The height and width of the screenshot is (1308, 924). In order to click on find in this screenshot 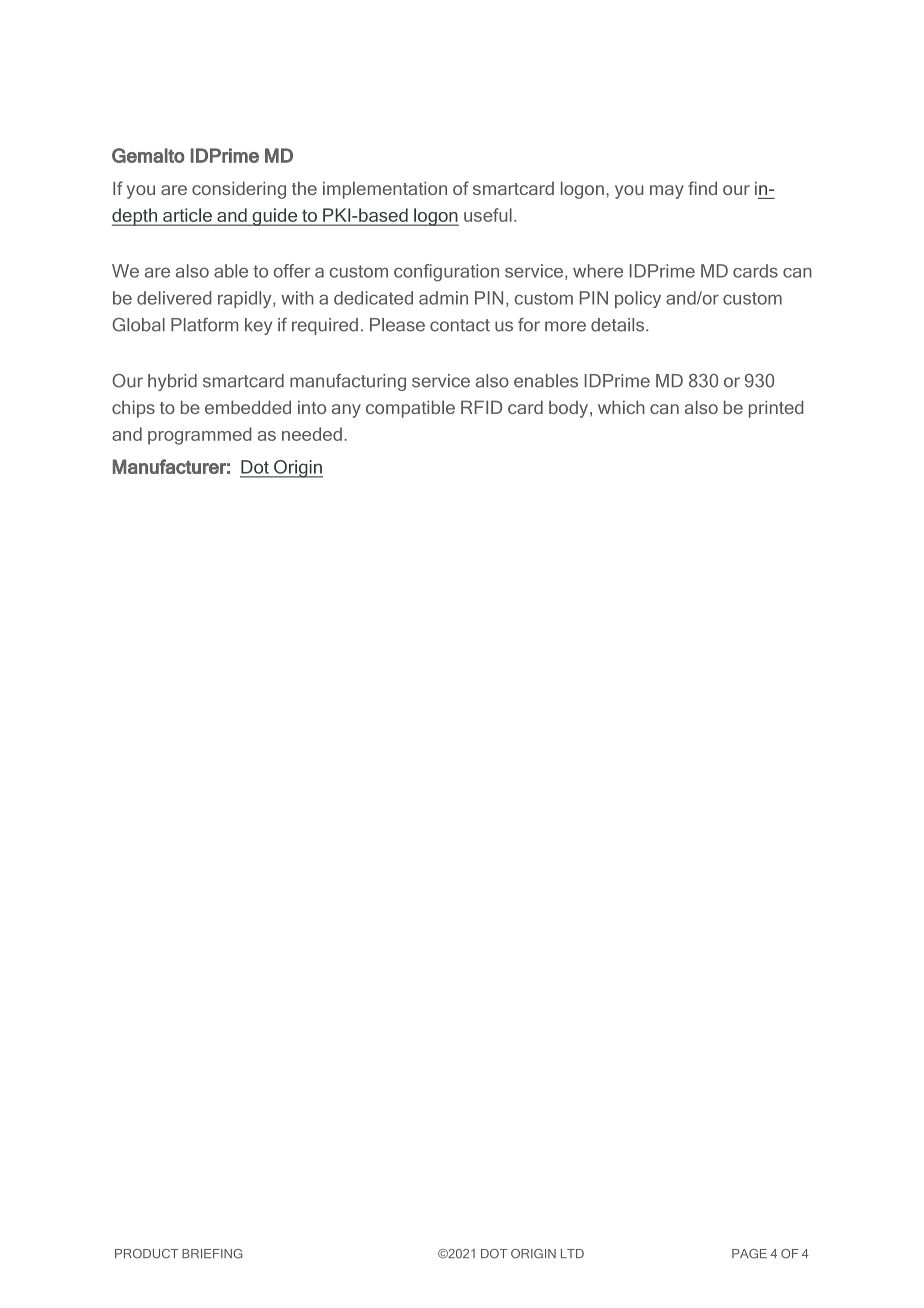, I will do `click(702, 188)`.
